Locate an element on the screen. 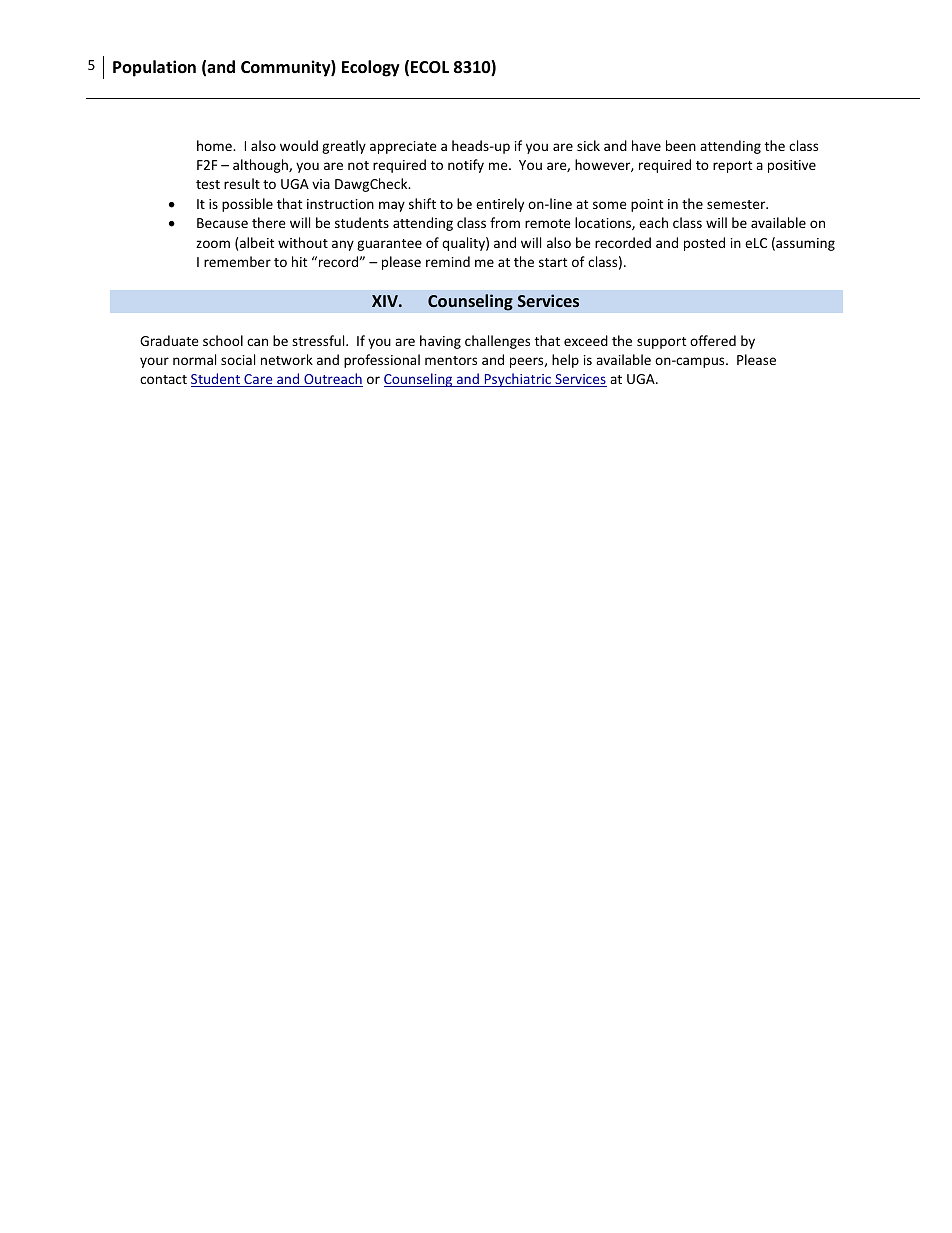  from is located at coordinates (505, 222).
